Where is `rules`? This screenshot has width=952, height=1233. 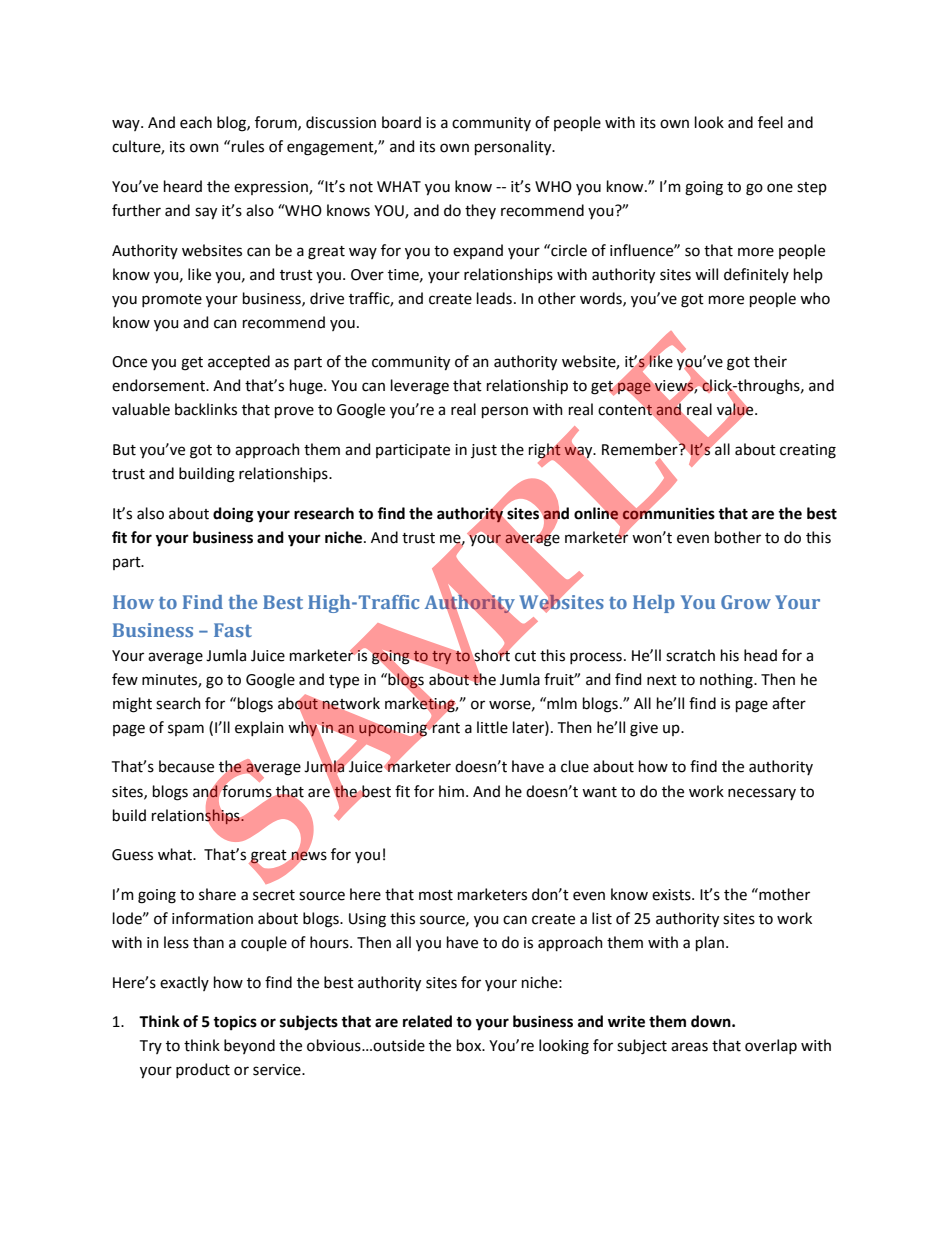
rules is located at coordinates (248, 146).
